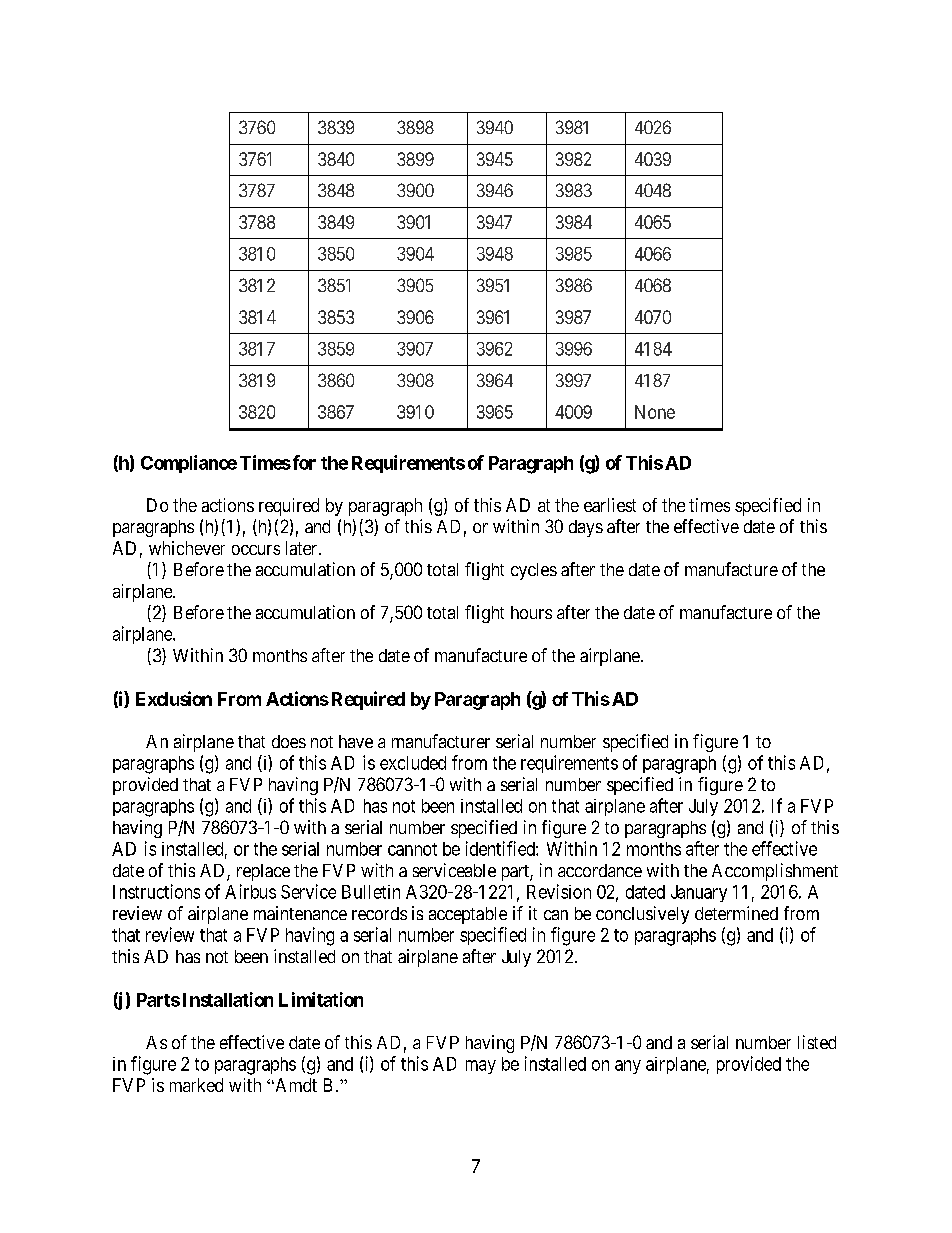  Describe the element at coordinates (174, 698) in the screenshot. I see `Exclusion` at that location.
